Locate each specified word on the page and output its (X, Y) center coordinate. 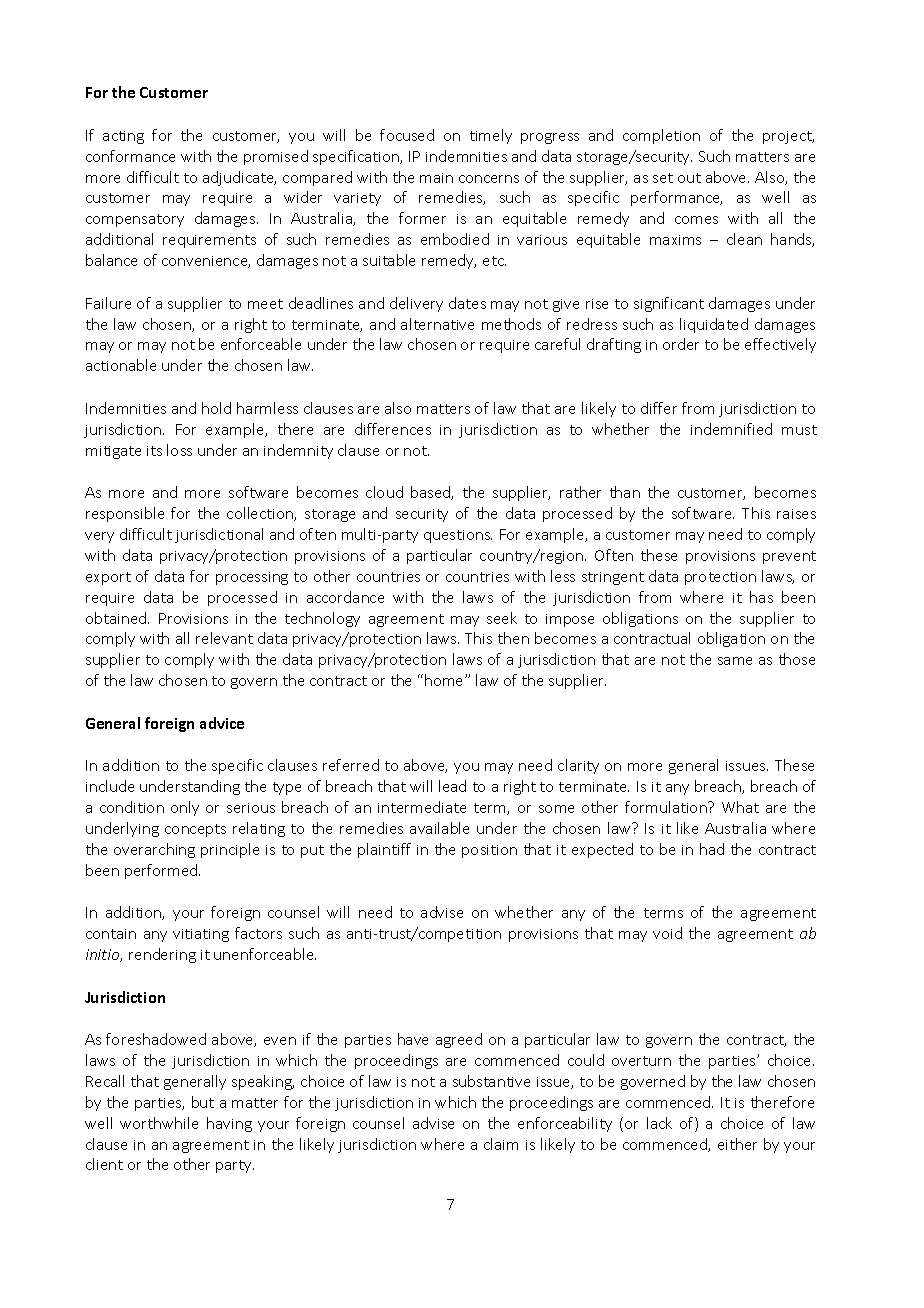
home (445, 680)
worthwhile (159, 1123)
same (735, 661)
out (689, 178)
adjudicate (239, 178)
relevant (224, 638)
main (436, 178)
